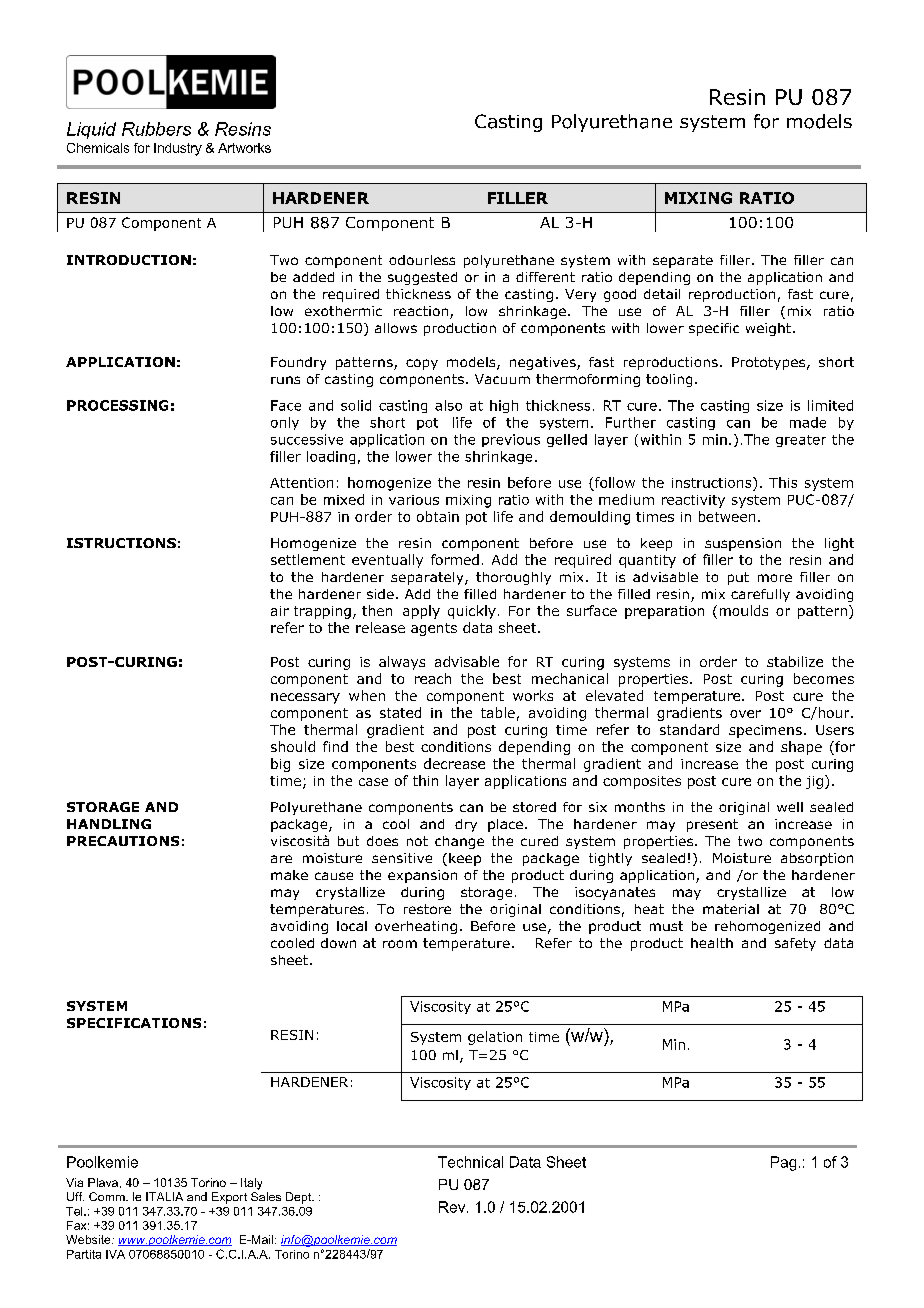 The height and width of the screenshot is (1308, 924). Describe the element at coordinates (338, 943) in the screenshot. I see `down` at that location.
